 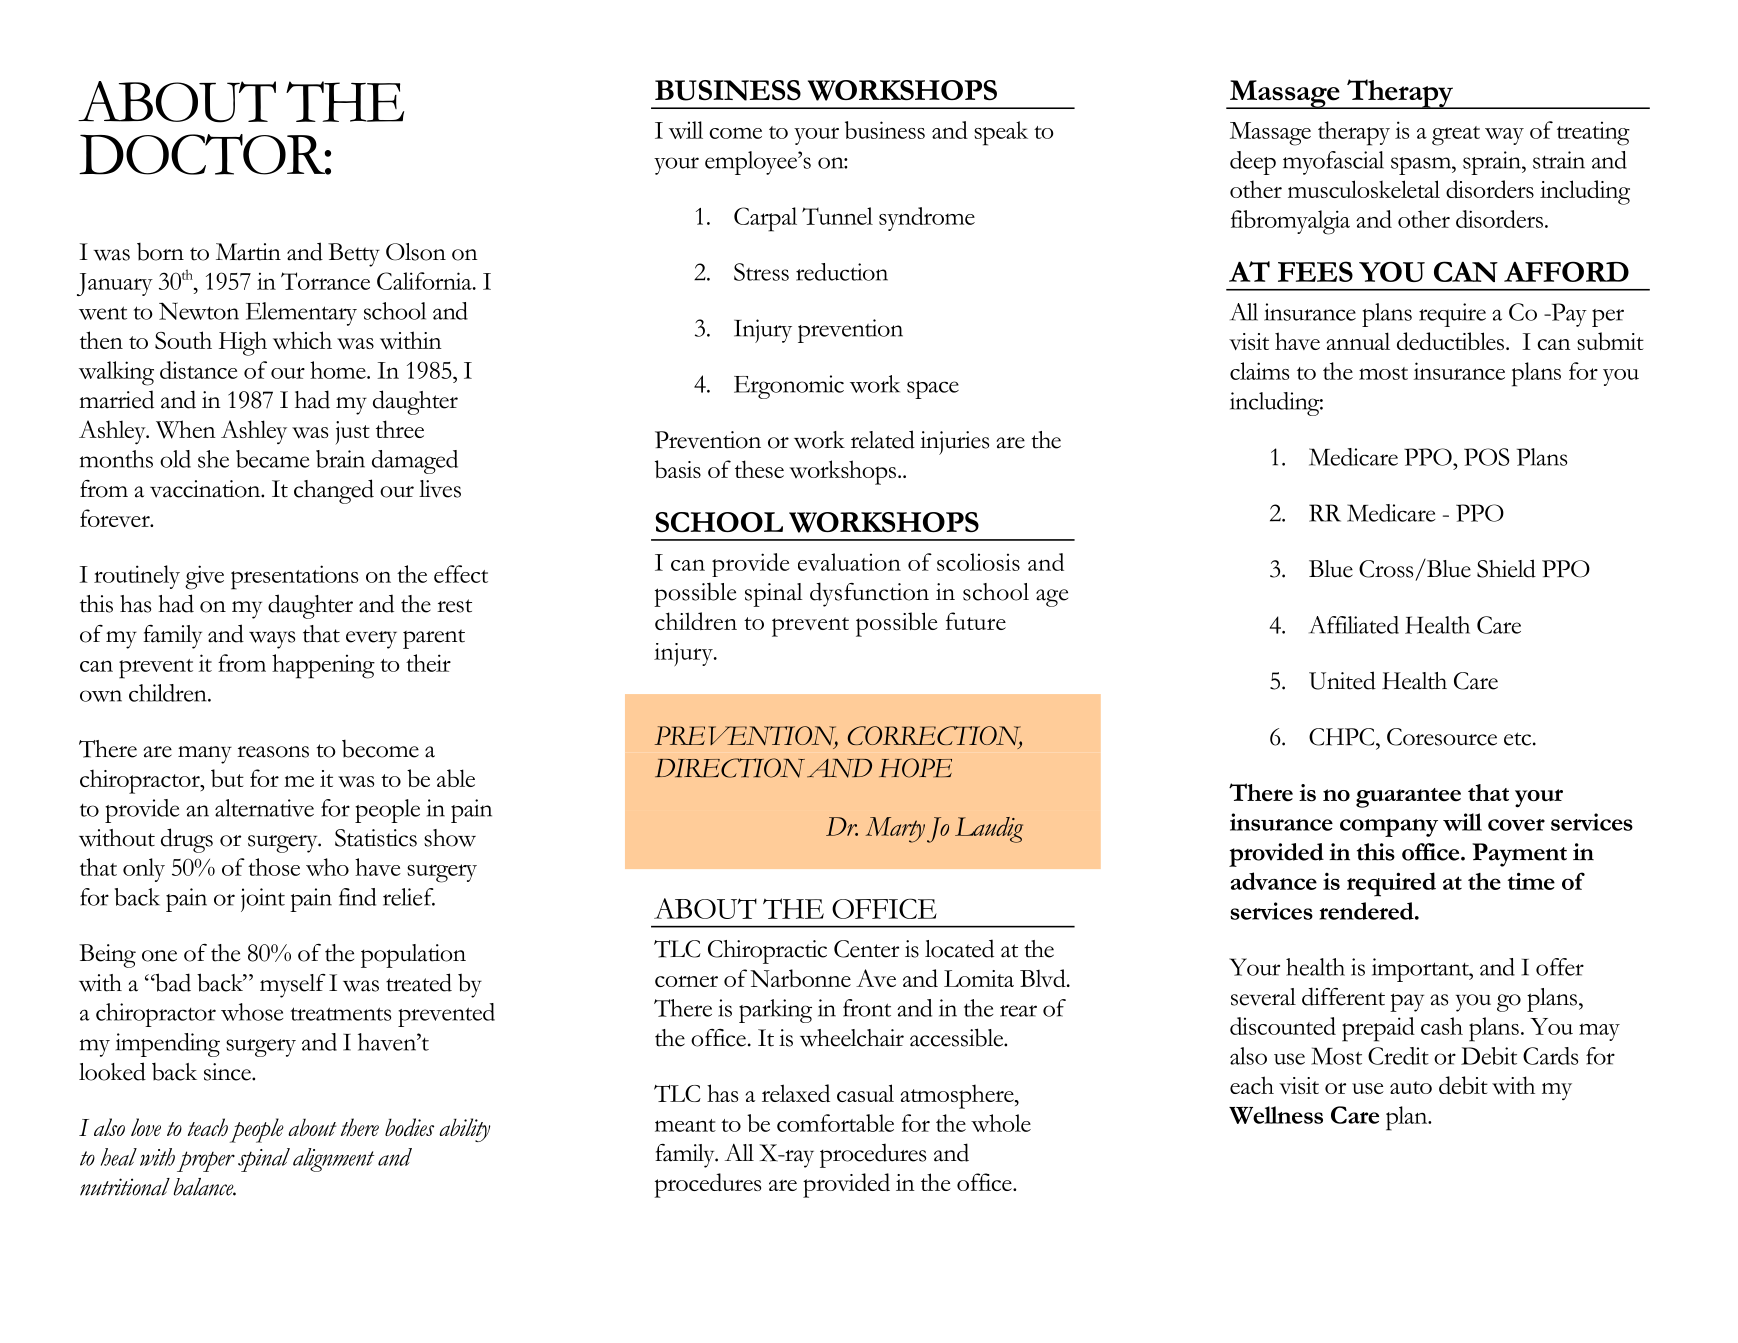 I want to click on happening, so click(x=323, y=666).
